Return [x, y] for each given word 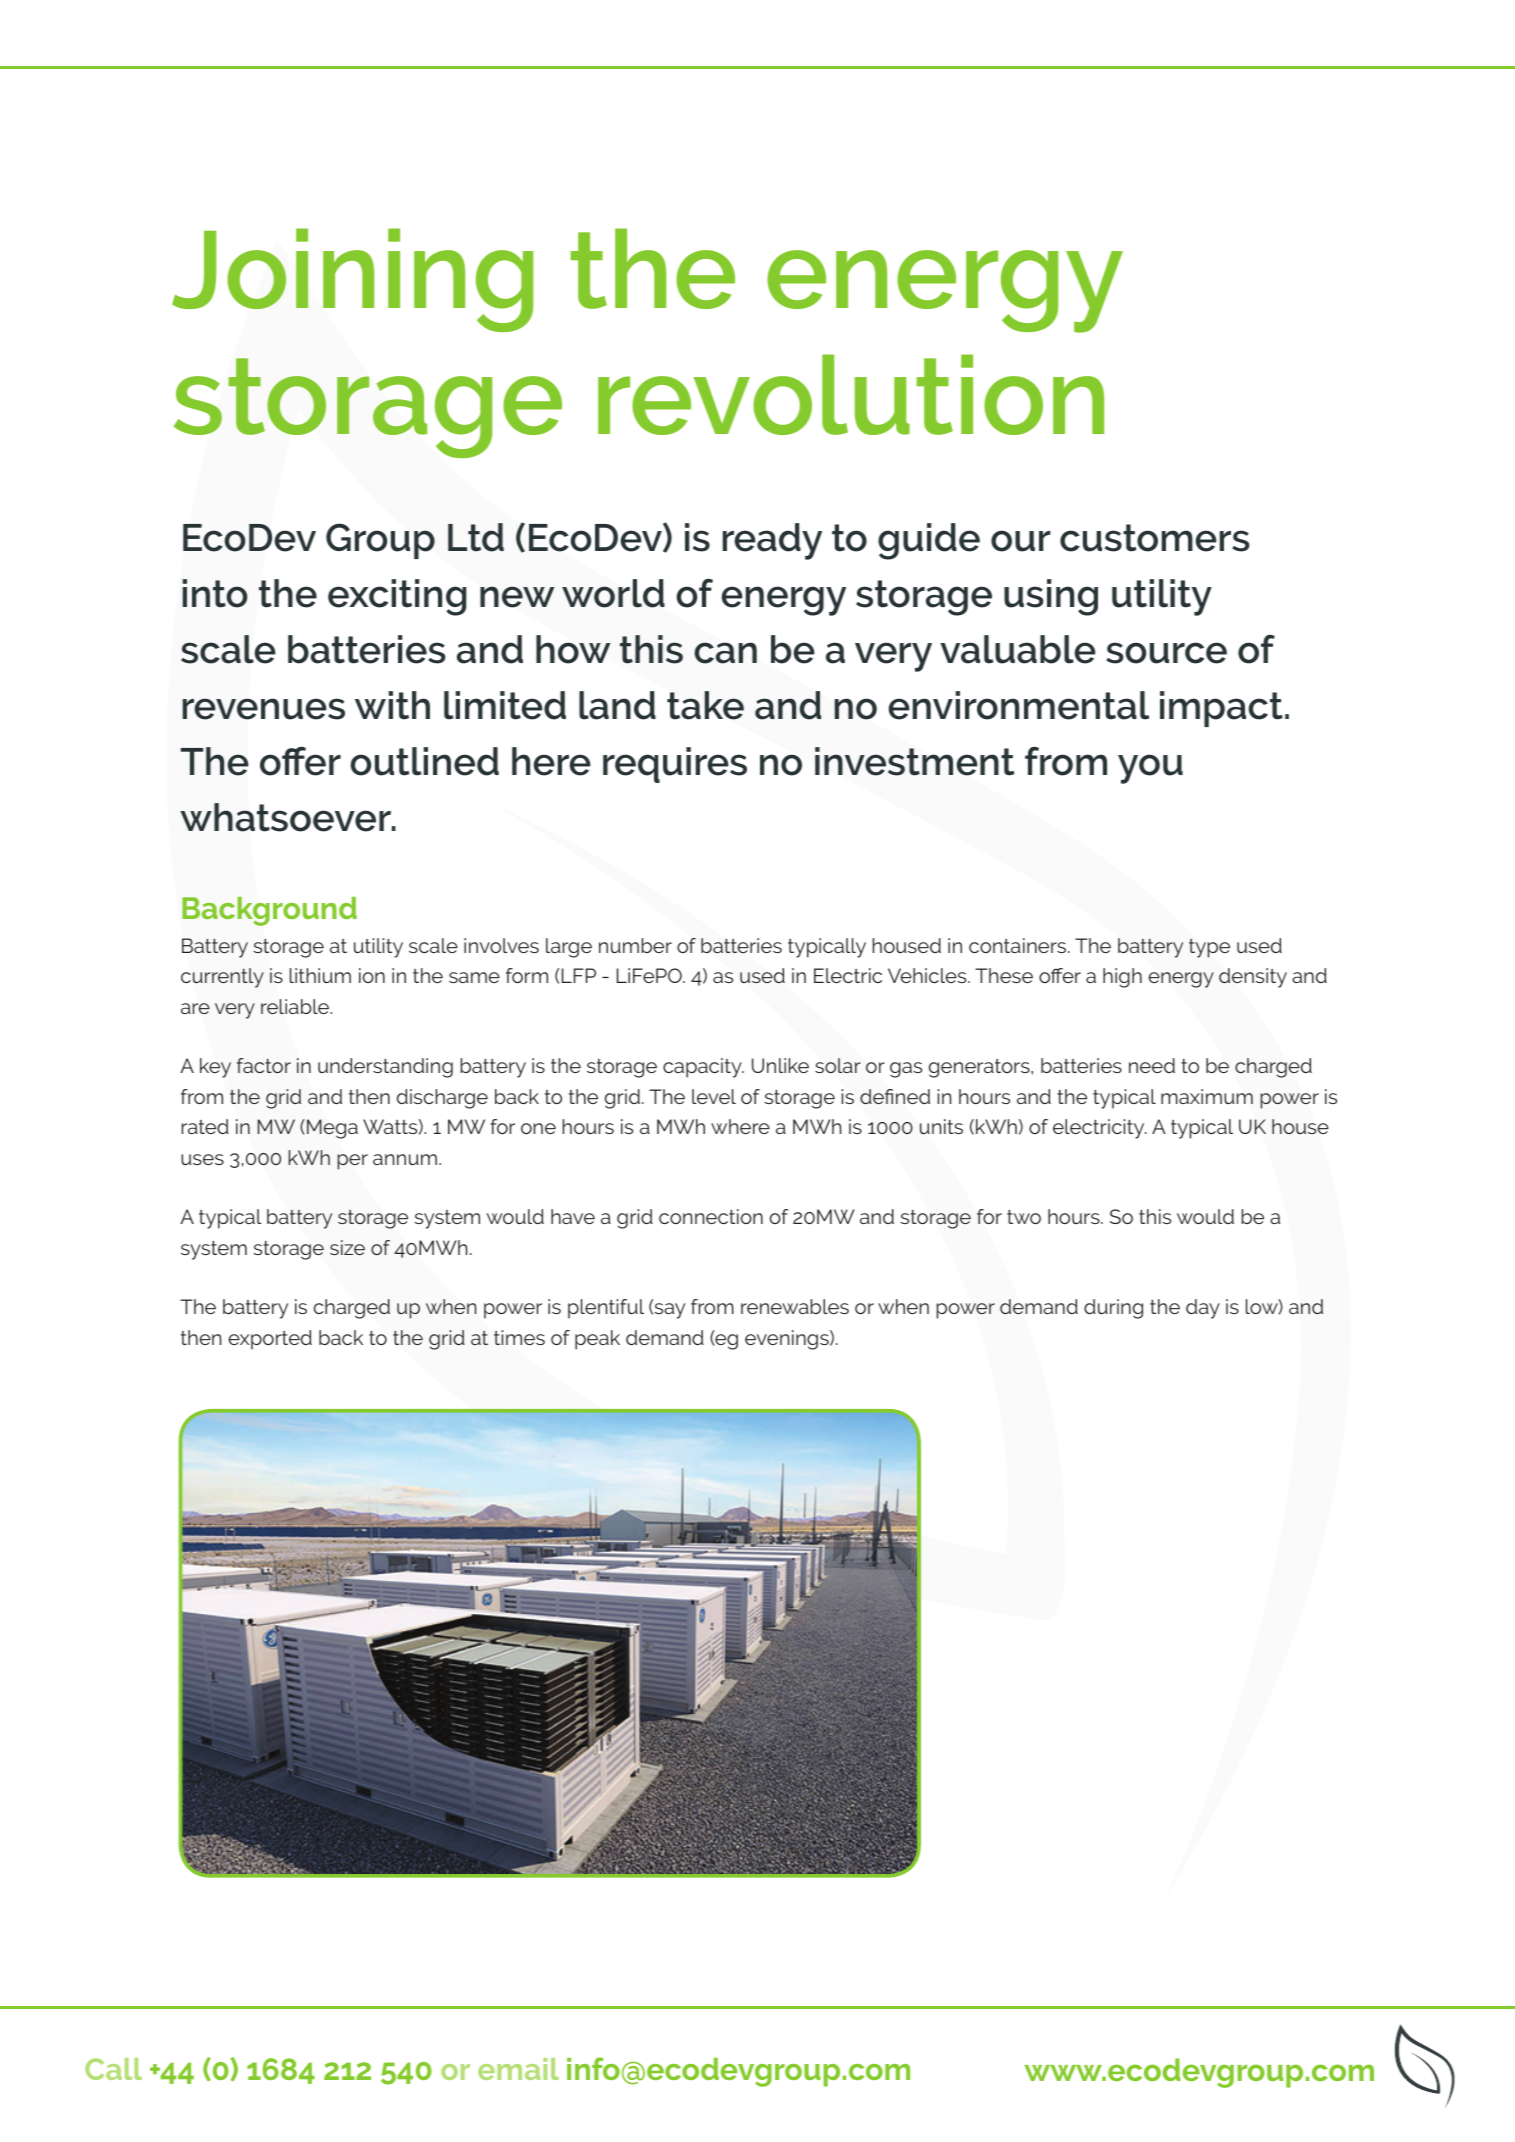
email [518, 2069]
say [668, 1311]
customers [1155, 538]
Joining [352, 280]
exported [270, 1340]
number [635, 945]
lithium [320, 975]
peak [597, 1340]
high [1122, 978]
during [1113, 1309]
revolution [851, 394]
